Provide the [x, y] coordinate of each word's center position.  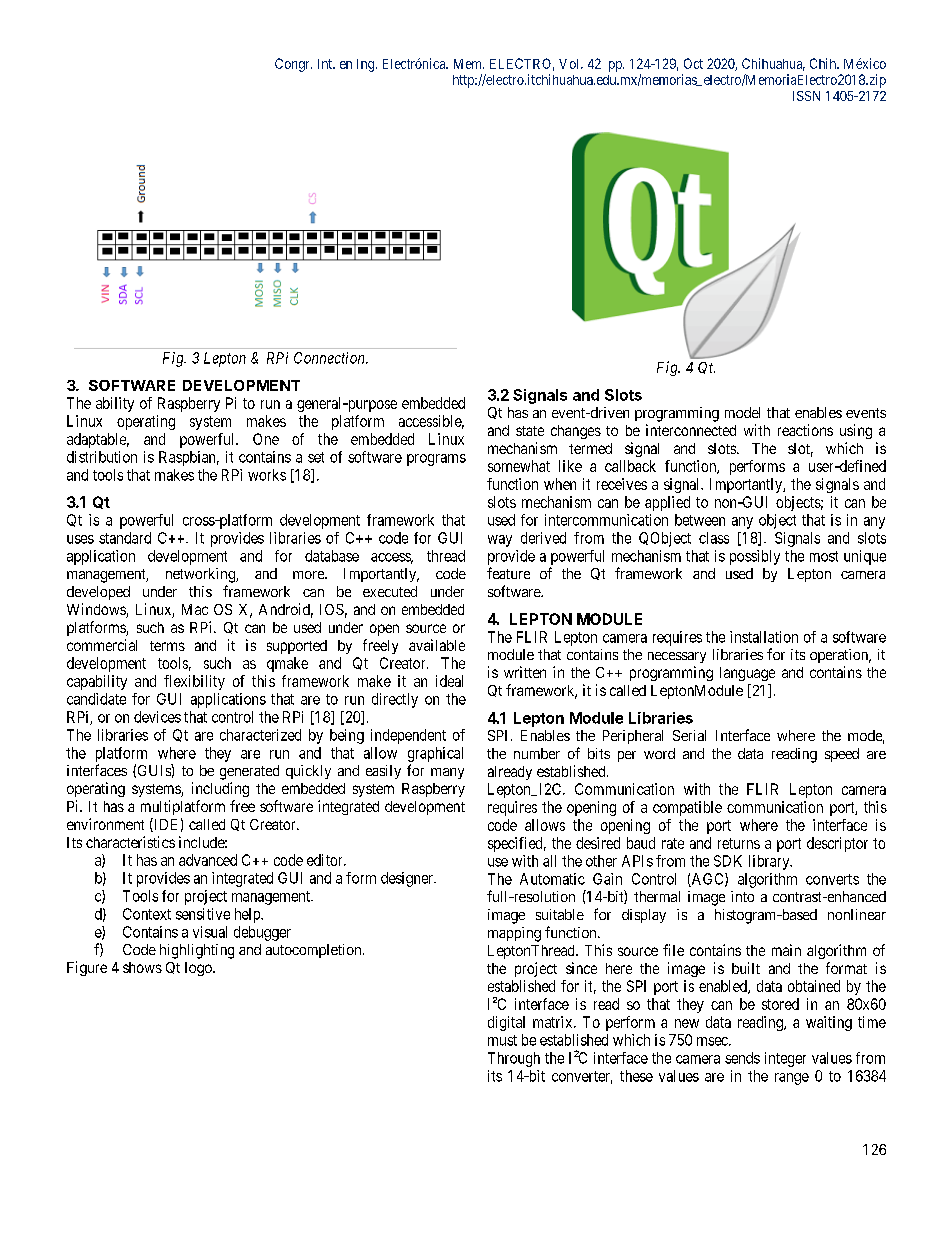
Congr [293, 65]
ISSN [806, 96]
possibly [755, 557]
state [530, 431]
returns [739, 843]
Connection [330, 358]
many [447, 773]
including [220, 789]
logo [199, 969]
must [502, 1040]
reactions [805, 430]
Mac [195, 609]
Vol [570, 64]
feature [508, 573]
